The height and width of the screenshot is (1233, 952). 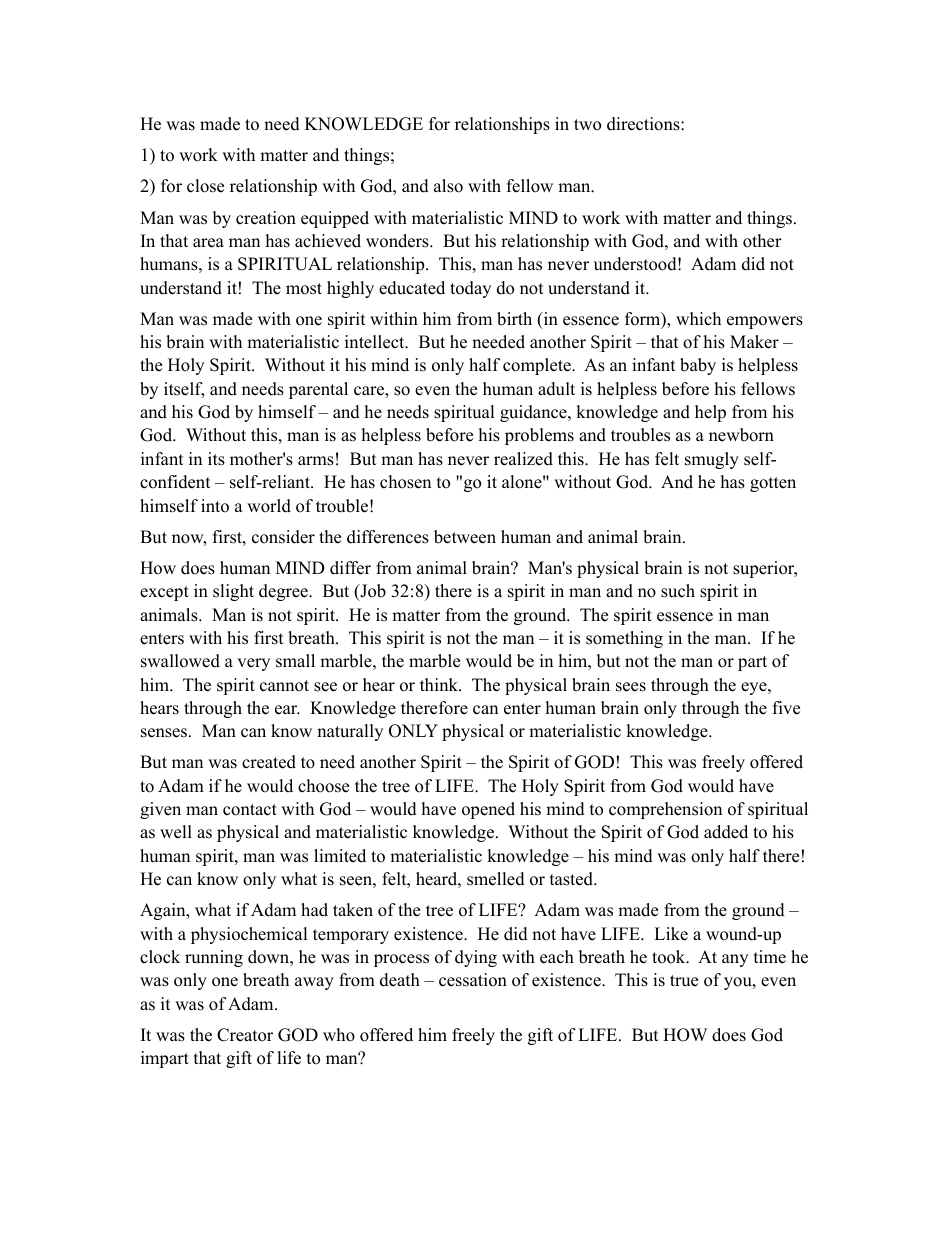 What do you see at coordinates (245, 1035) in the screenshot?
I see `Creator` at bounding box center [245, 1035].
